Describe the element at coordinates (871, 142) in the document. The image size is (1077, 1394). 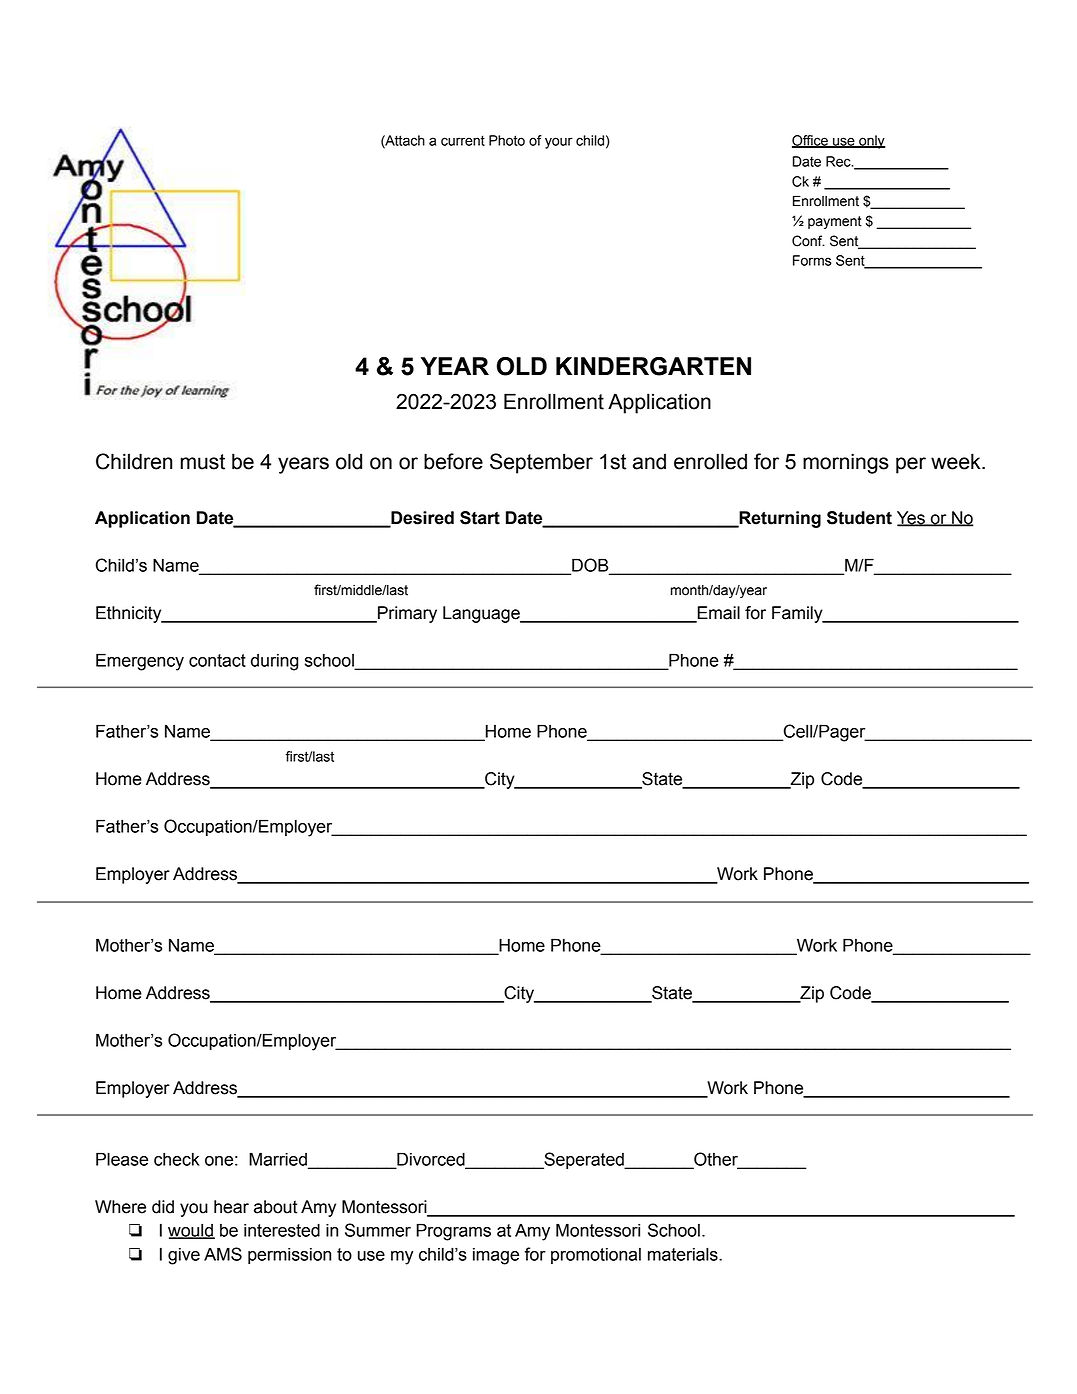
I see `only` at that location.
